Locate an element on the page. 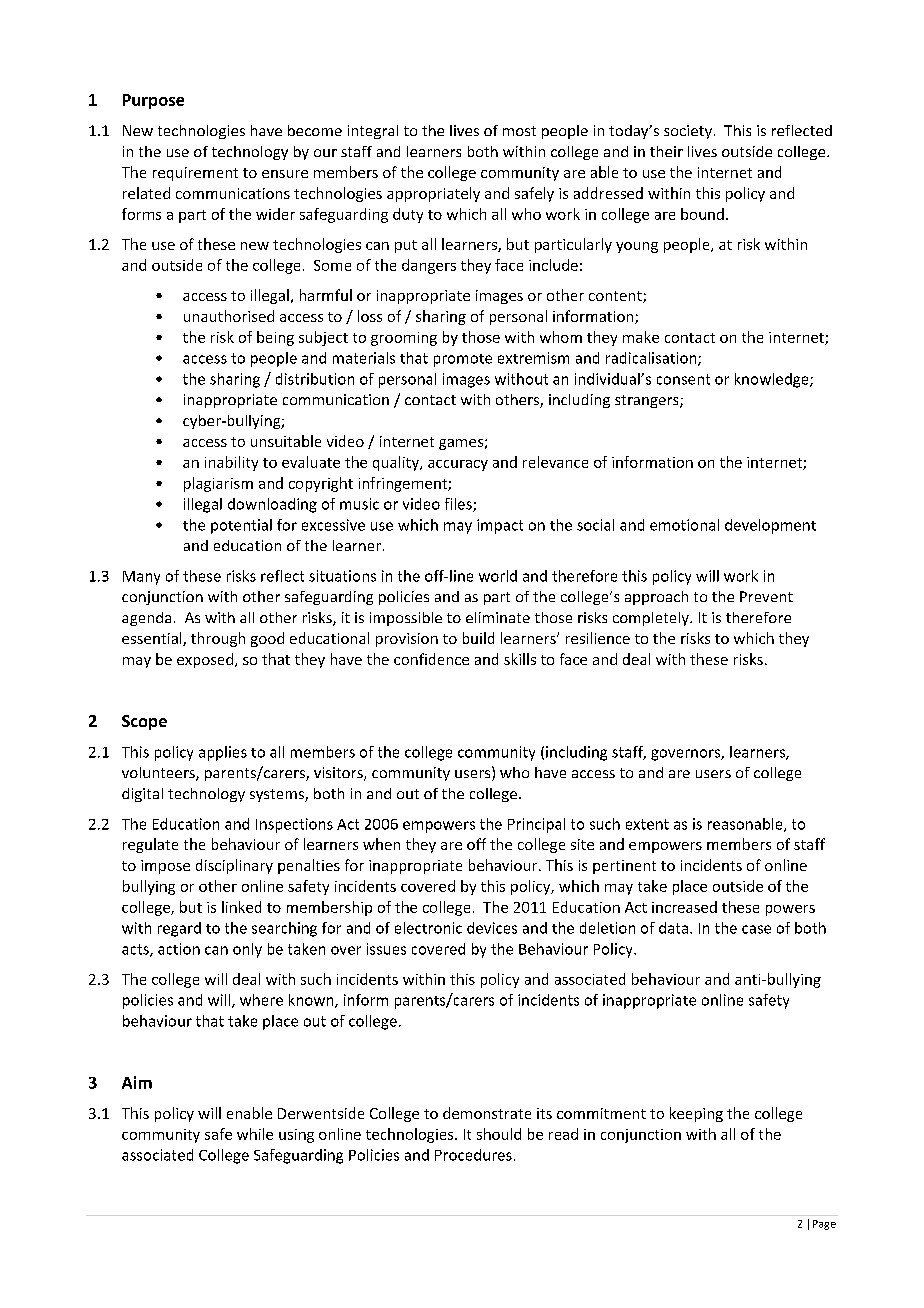 The width and height of the document is (924, 1308). most is located at coordinates (519, 131).
